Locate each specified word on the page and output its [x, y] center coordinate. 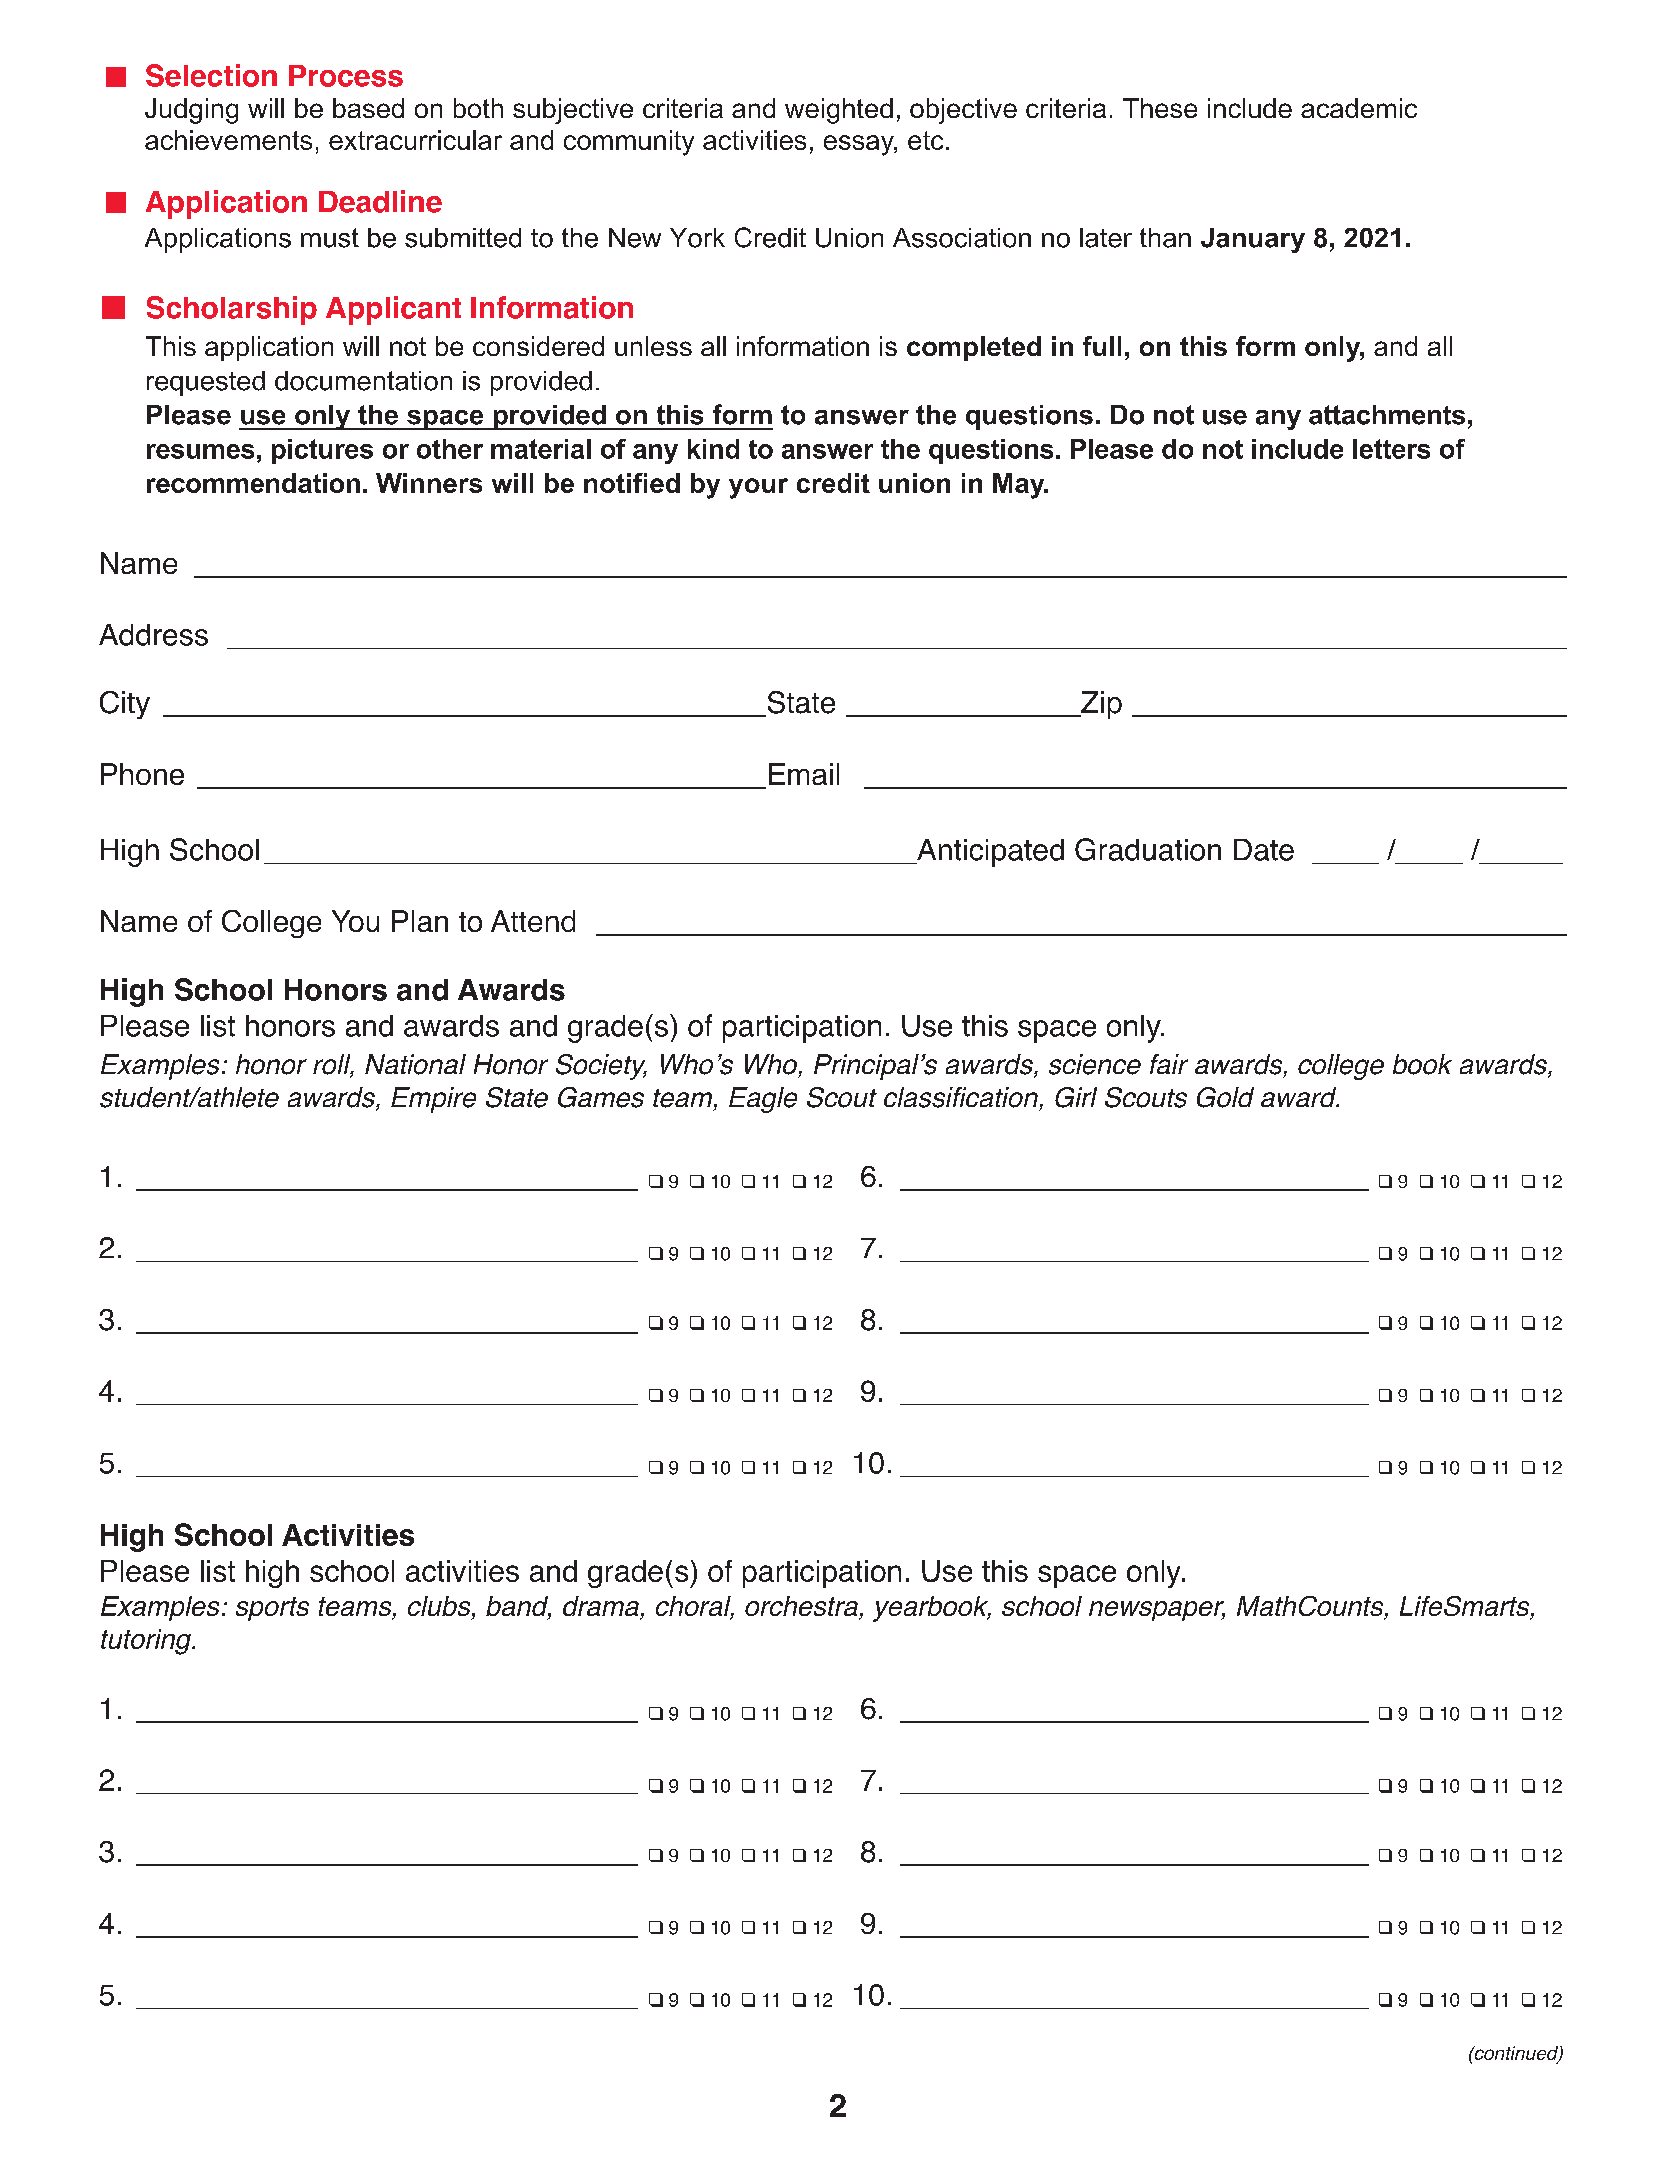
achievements [228, 140]
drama [602, 1607]
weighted [839, 111]
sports [272, 1609]
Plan [420, 921]
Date [1264, 850]
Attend [533, 921]
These [1160, 108]
